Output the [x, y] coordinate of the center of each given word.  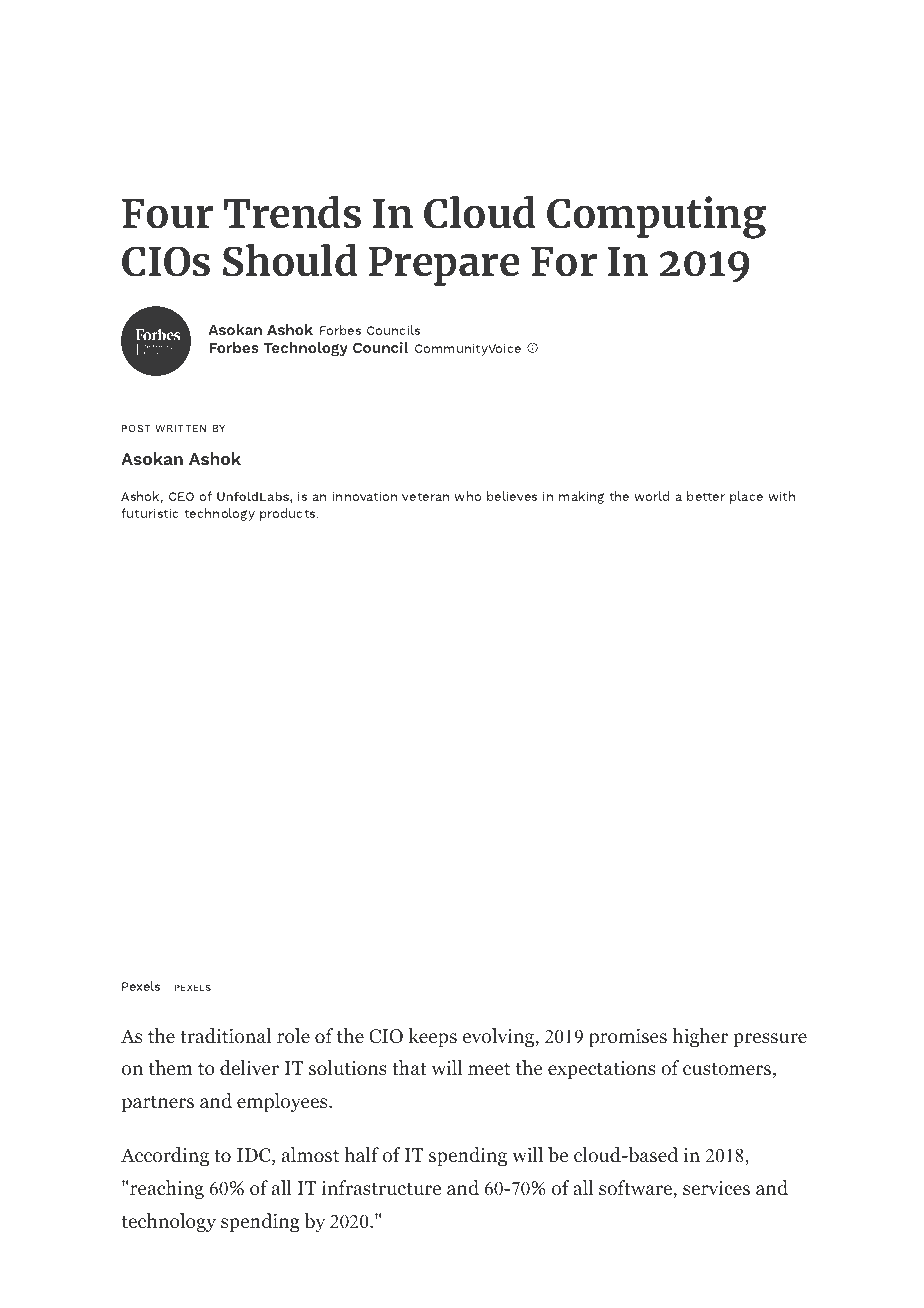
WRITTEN [180, 428]
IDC [255, 1156]
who [467, 496]
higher [700, 1037]
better [706, 496]
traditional [225, 1036]
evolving [498, 1037]
